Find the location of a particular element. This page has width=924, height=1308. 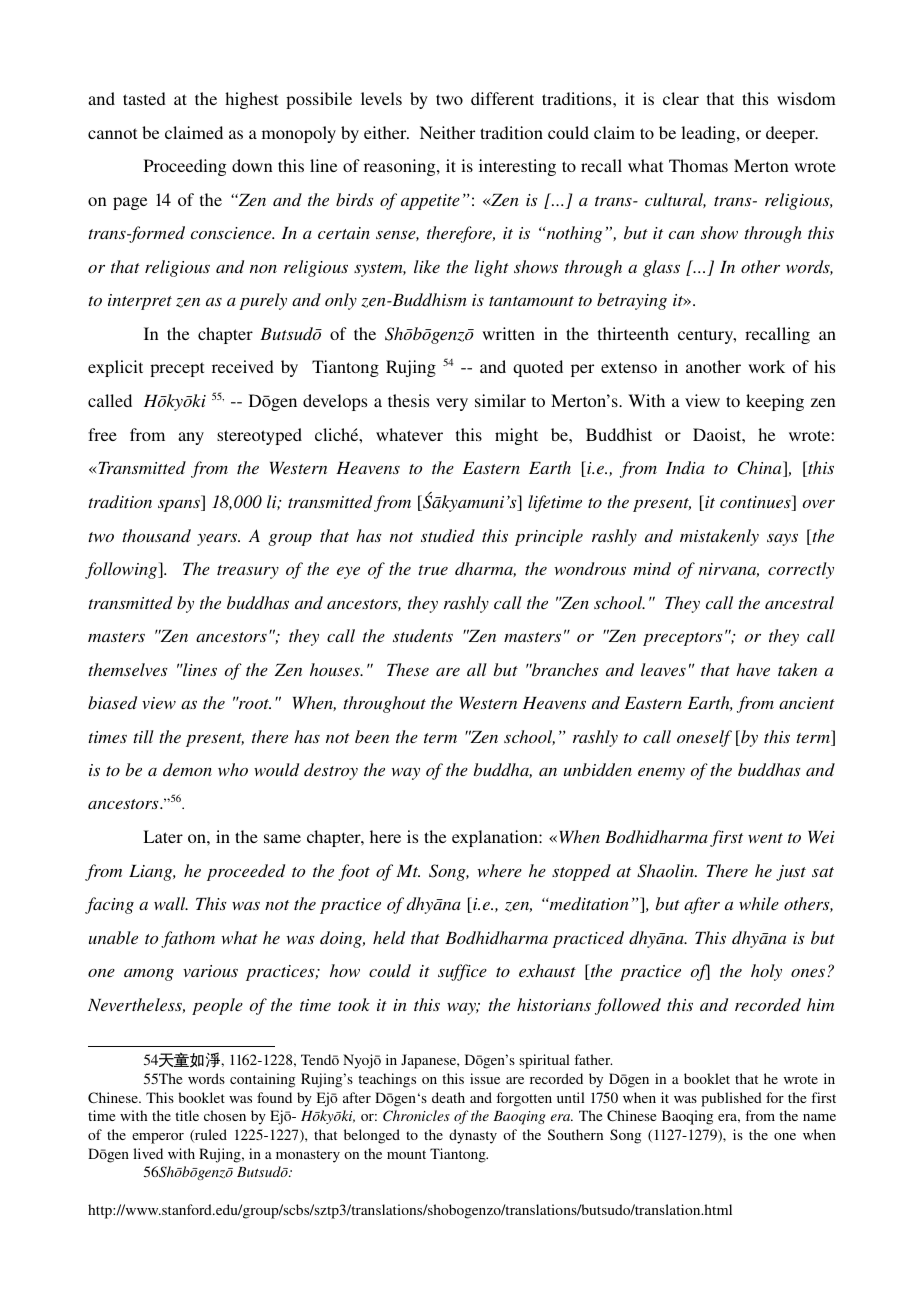

students is located at coordinates (423, 635).
